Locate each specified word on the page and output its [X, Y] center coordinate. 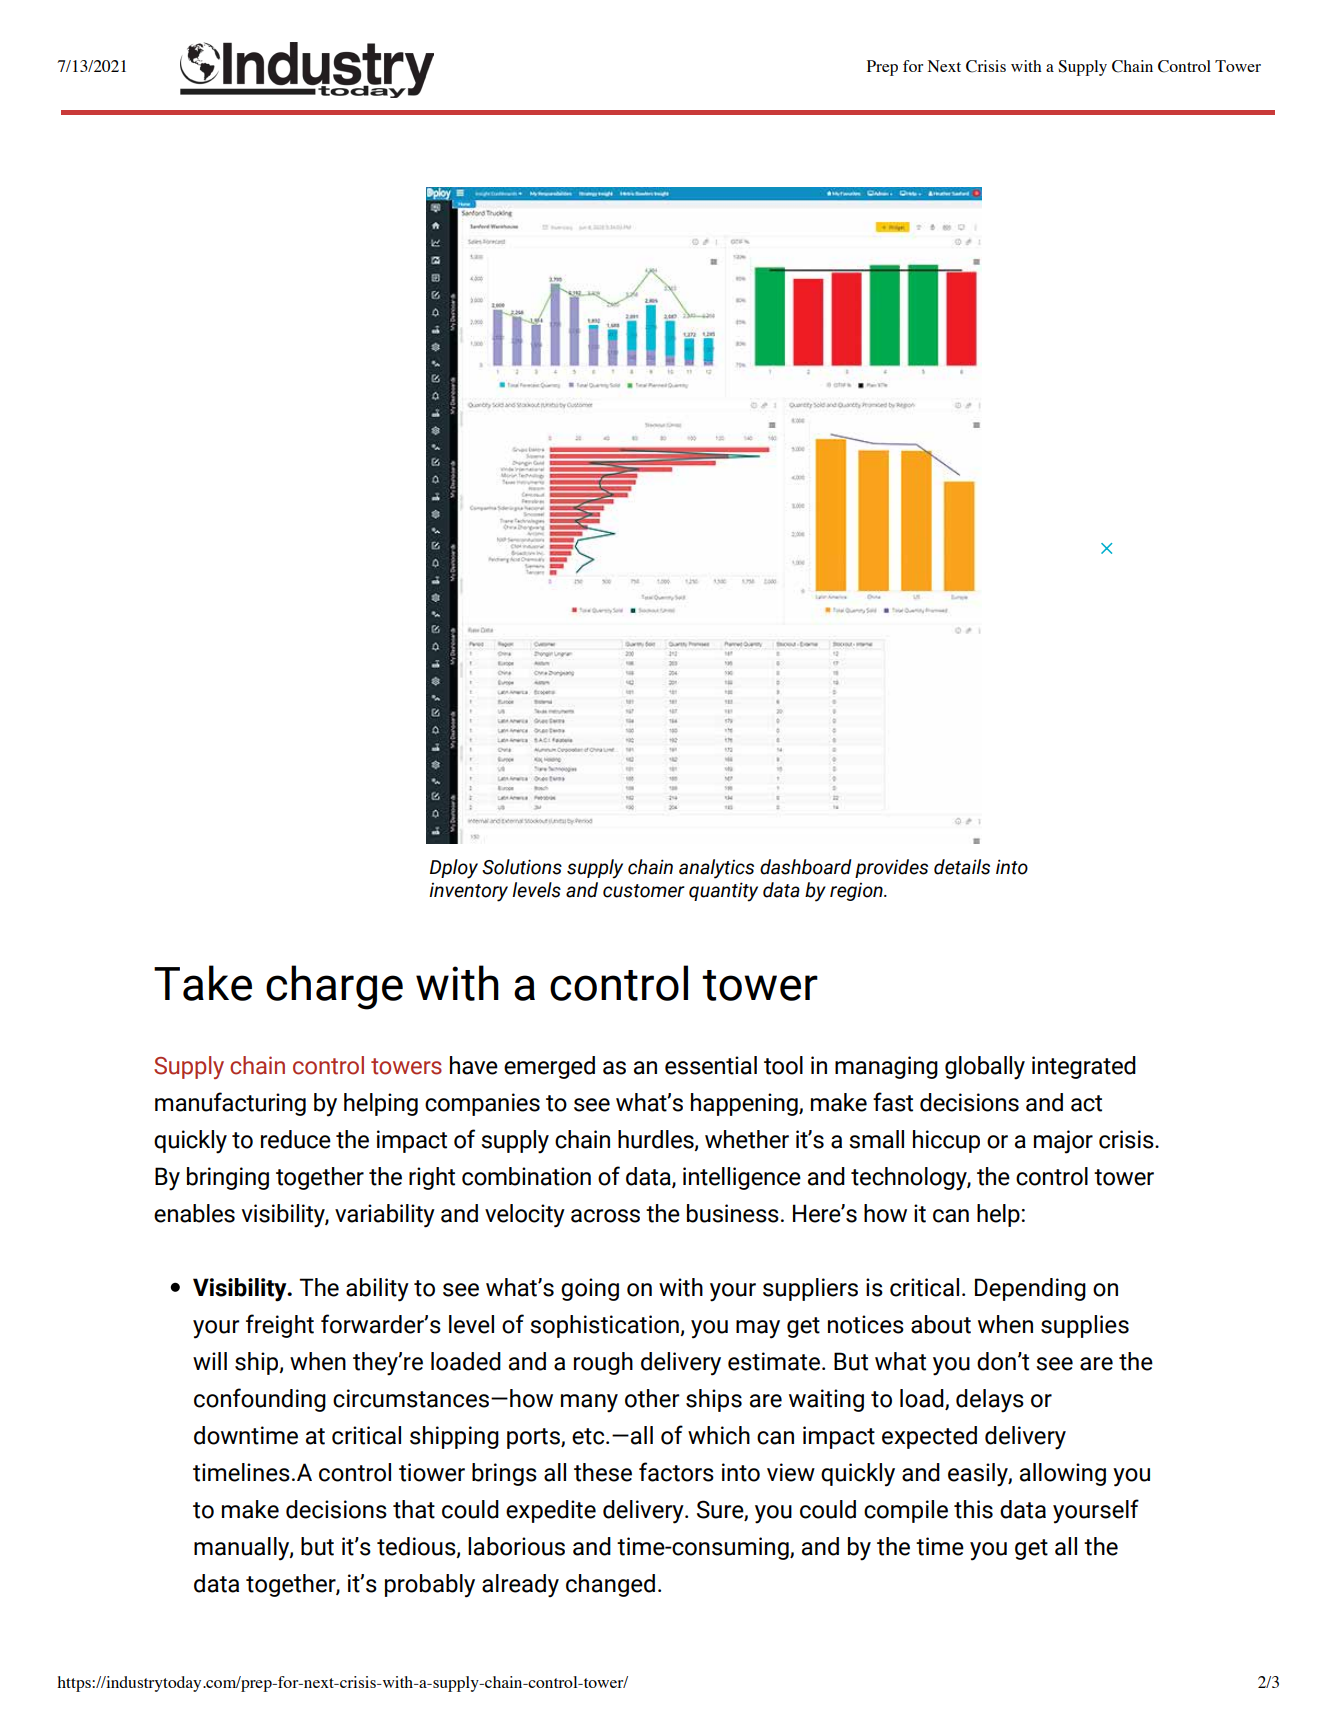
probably [430, 1586]
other [652, 1398]
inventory [468, 892]
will [210, 1361]
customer [644, 891]
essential [711, 1065]
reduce [296, 1139]
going [590, 1289]
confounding [260, 1400]
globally [985, 1068]
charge [334, 987]
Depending [1030, 1289]
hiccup [946, 1141]
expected [929, 1437]
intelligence [742, 1178]
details [962, 867]
